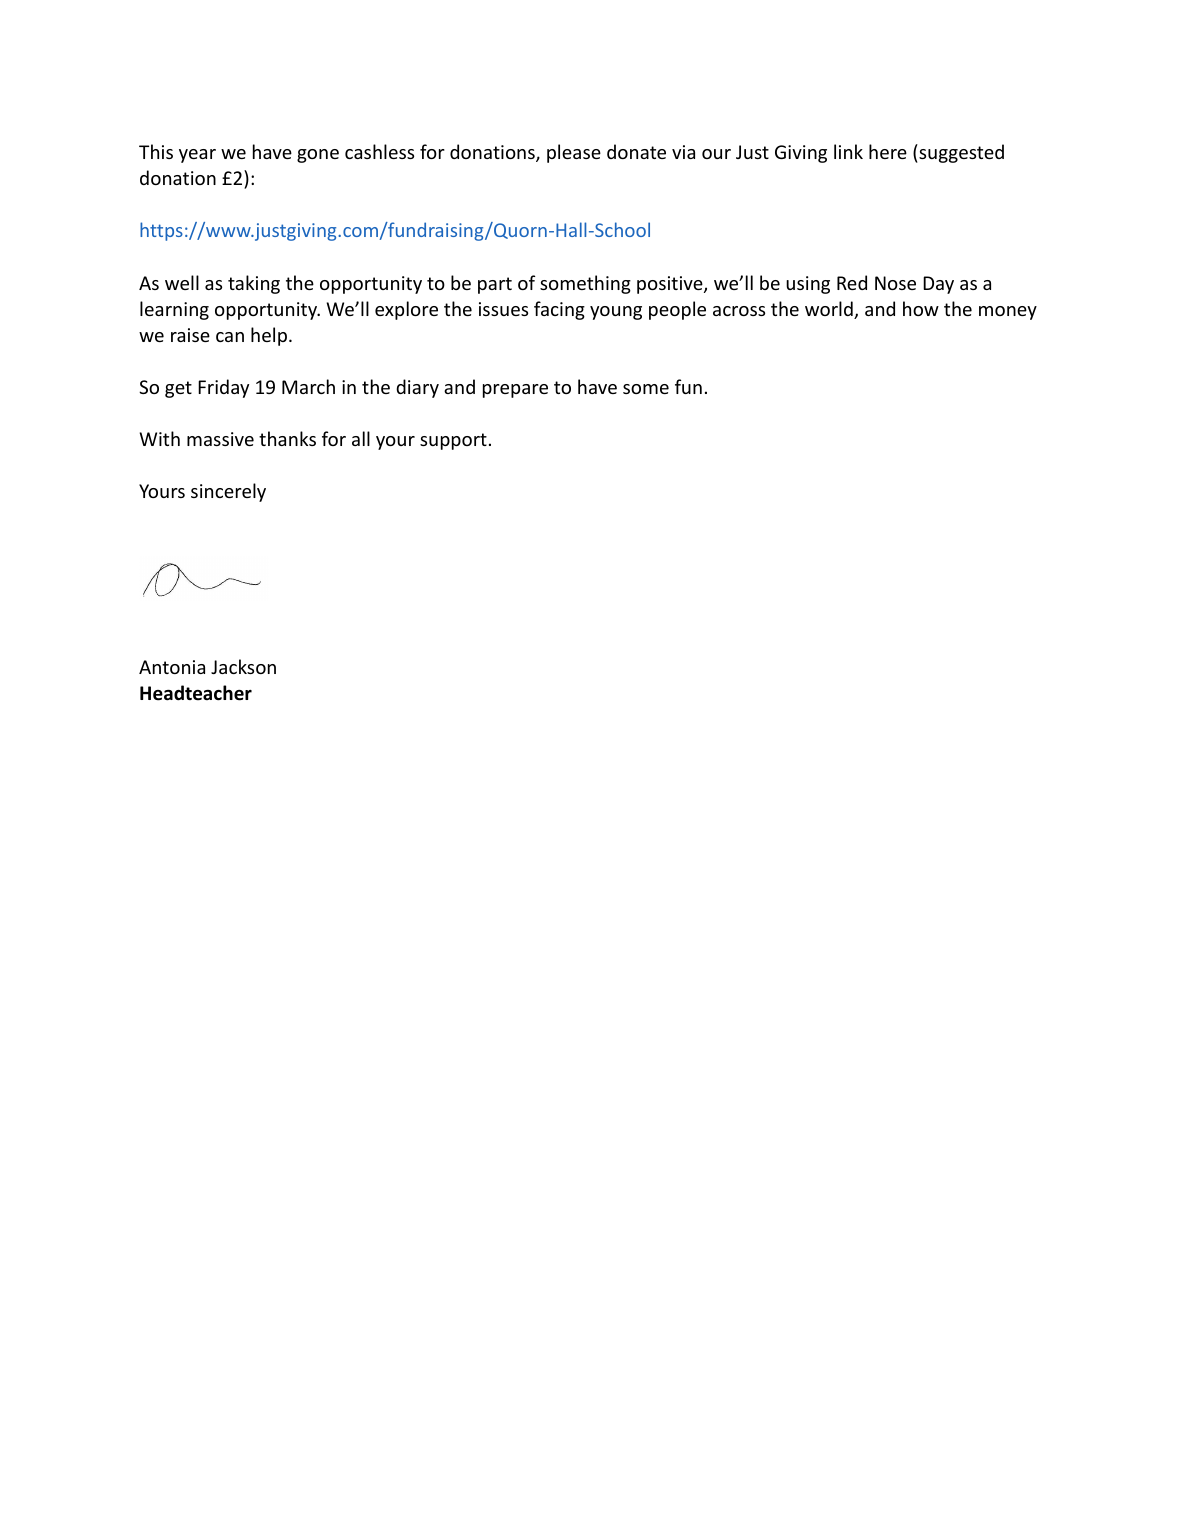 This screenshot has width=1183, height=1531. Describe the element at coordinates (888, 151) in the screenshot. I see `here` at that location.
